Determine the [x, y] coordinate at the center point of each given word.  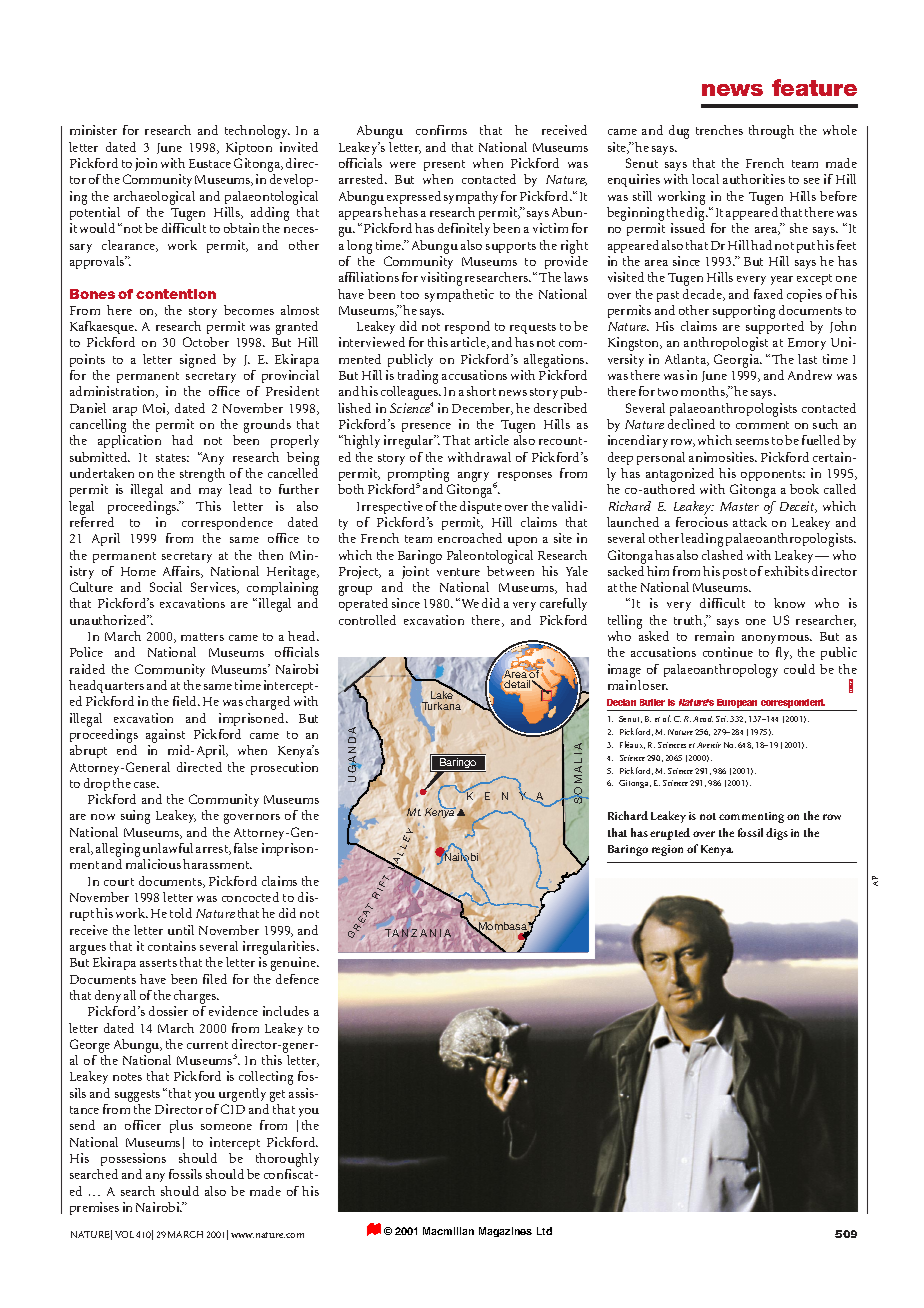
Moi [156, 409]
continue [728, 652]
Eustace [210, 163]
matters [202, 637]
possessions [133, 1159]
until [181, 930]
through [771, 132]
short [481, 391]
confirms [441, 130]
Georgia [738, 361]
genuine [294, 964]
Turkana [441, 706]
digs [777, 834]
